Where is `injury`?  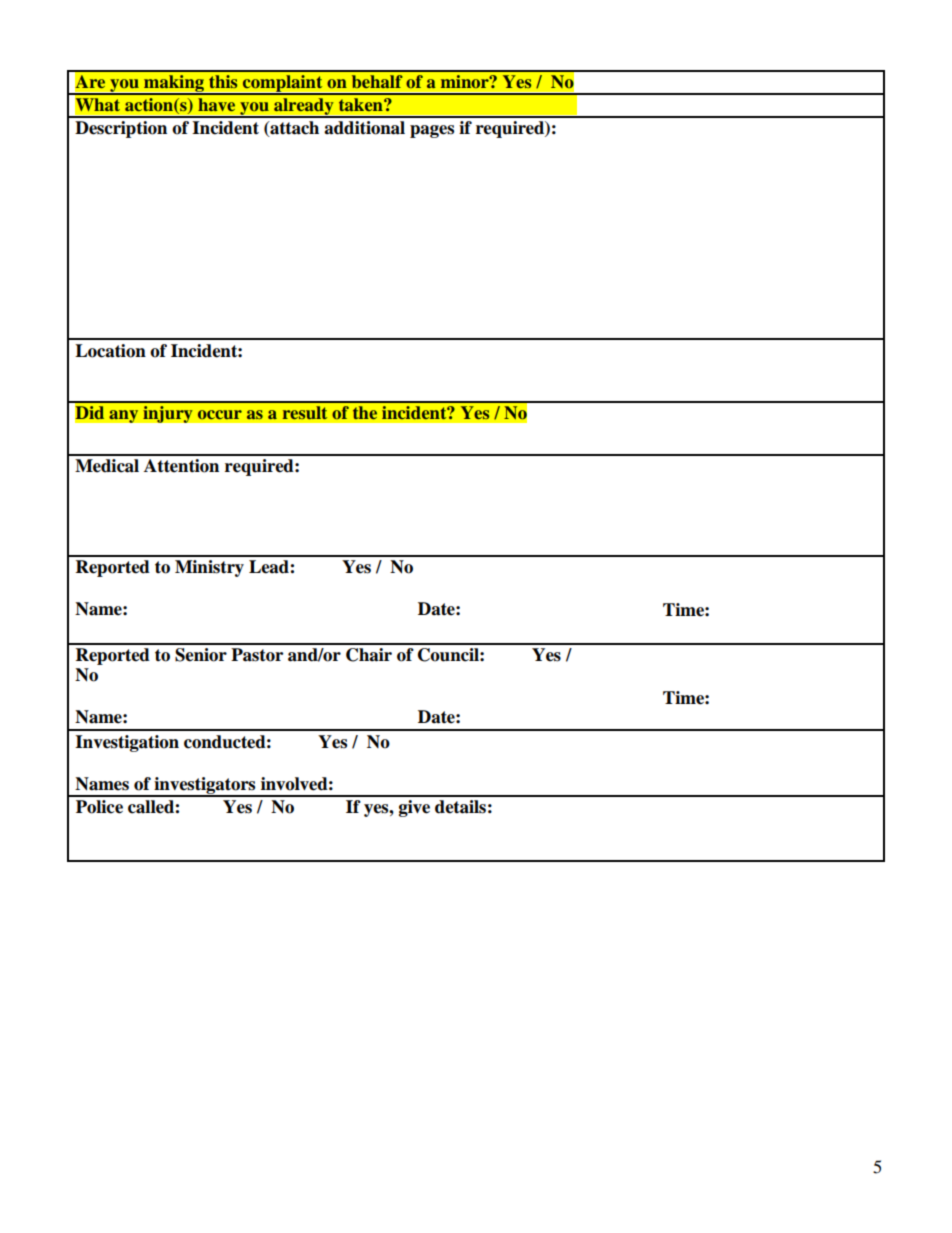
injury is located at coordinates (168, 414).
